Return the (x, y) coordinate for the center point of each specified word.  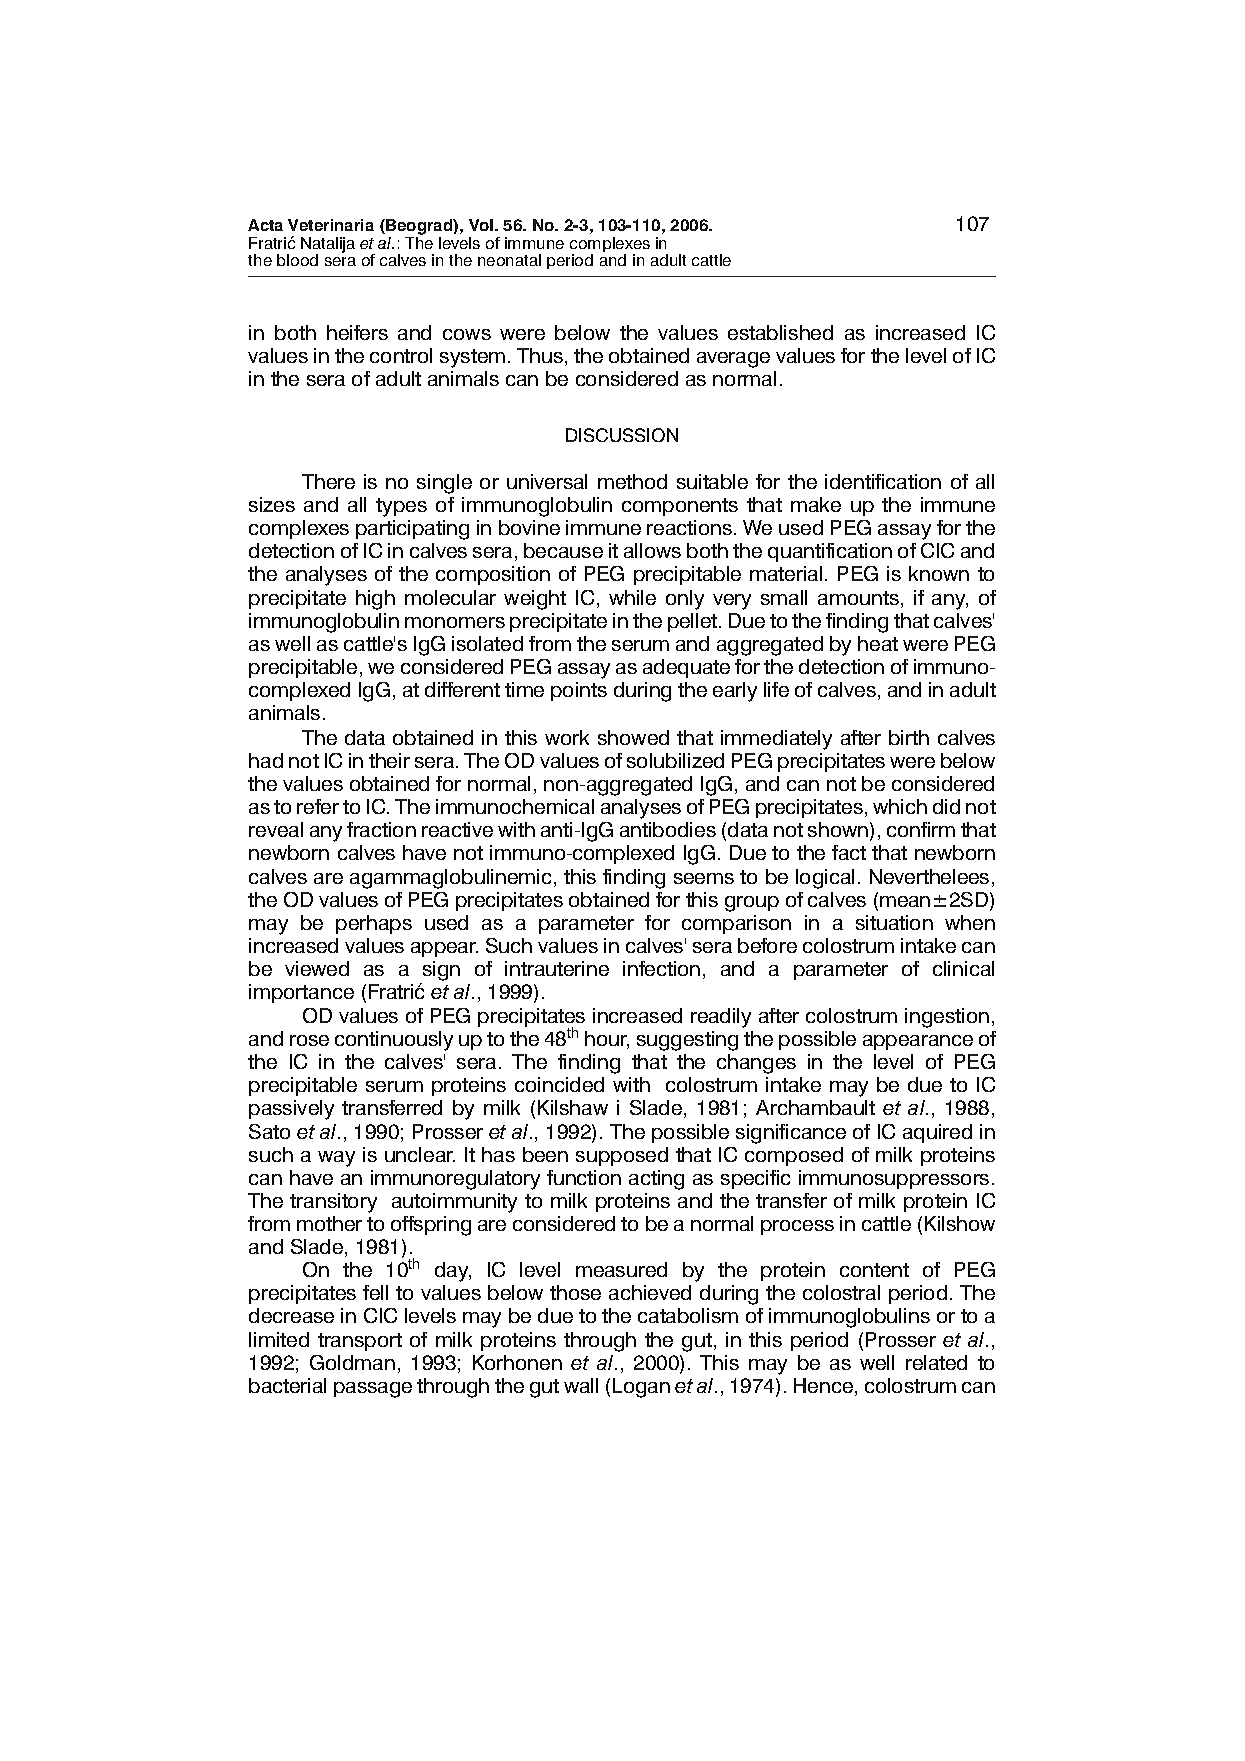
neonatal (509, 260)
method (632, 481)
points (579, 691)
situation (894, 922)
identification (883, 481)
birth (909, 737)
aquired (937, 1133)
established (780, 332)
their (389, 760)
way (336, 1159)
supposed (622, 1156)
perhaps (374, 924)
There (328, 481)
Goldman (352, 1362)
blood (297, 260)
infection (661, 968)
